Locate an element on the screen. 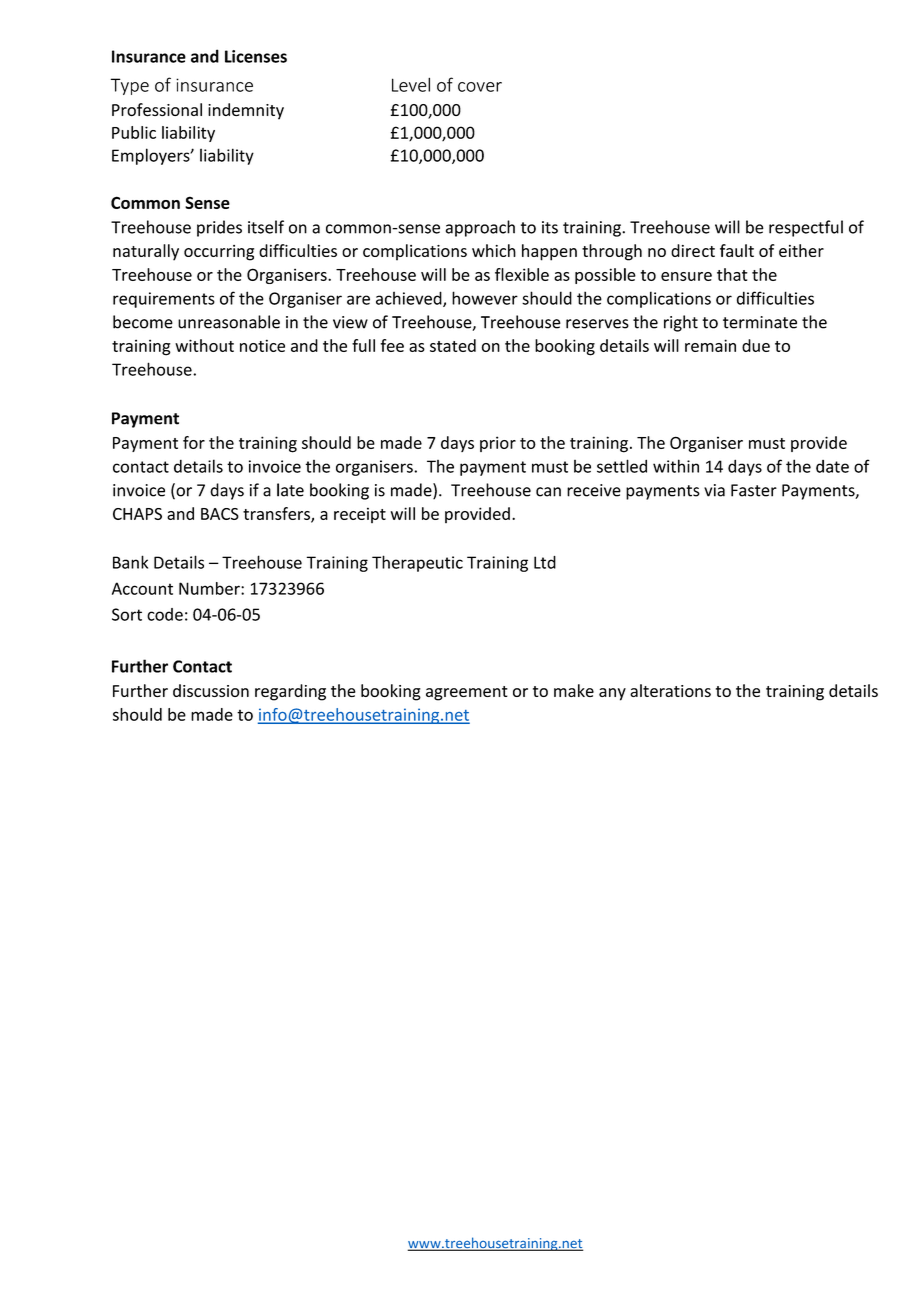  however is located at coordinates (485, 298).
